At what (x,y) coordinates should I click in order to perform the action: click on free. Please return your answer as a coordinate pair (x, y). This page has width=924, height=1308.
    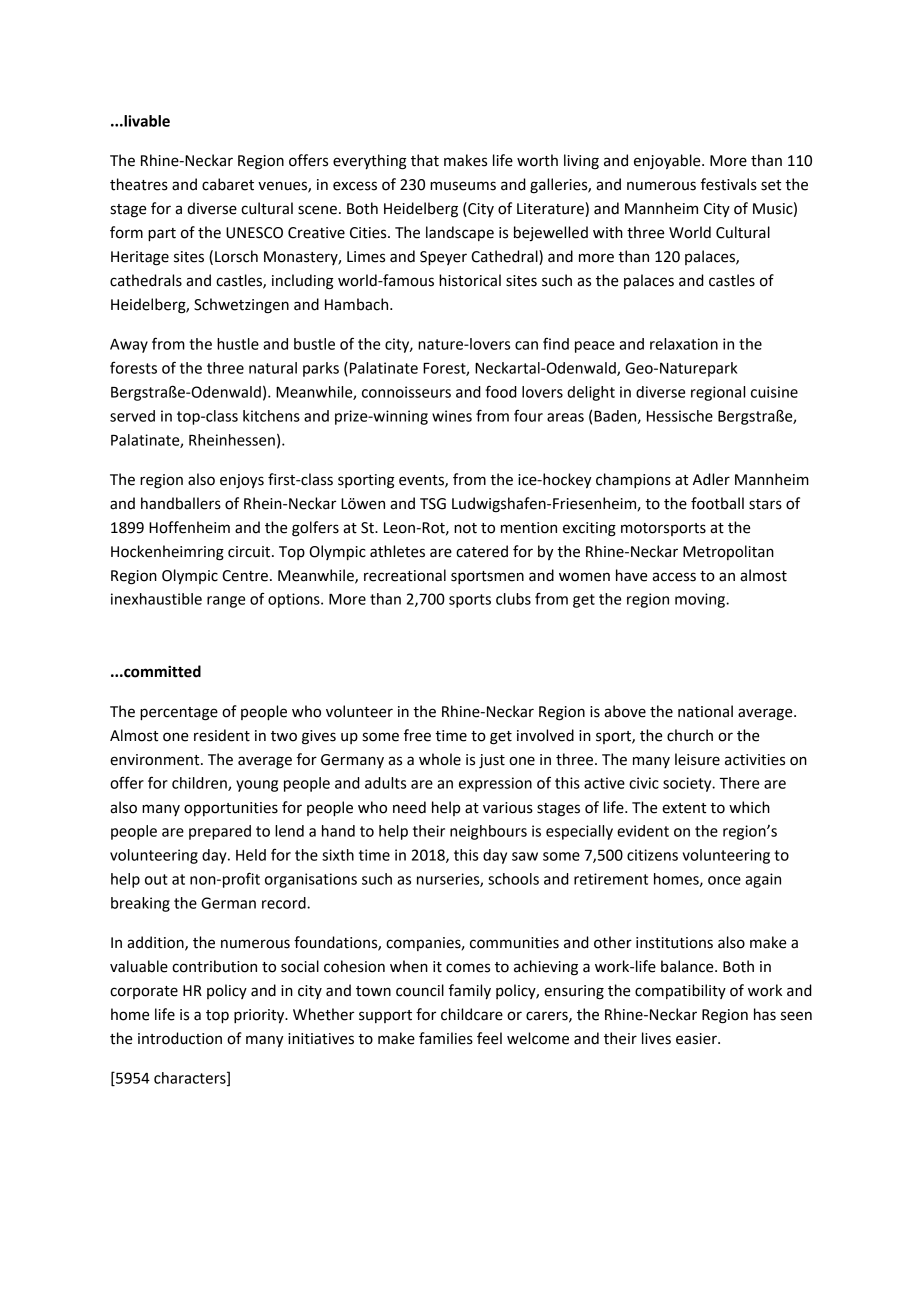
    Looking at the image, I should click on (417, 735).
